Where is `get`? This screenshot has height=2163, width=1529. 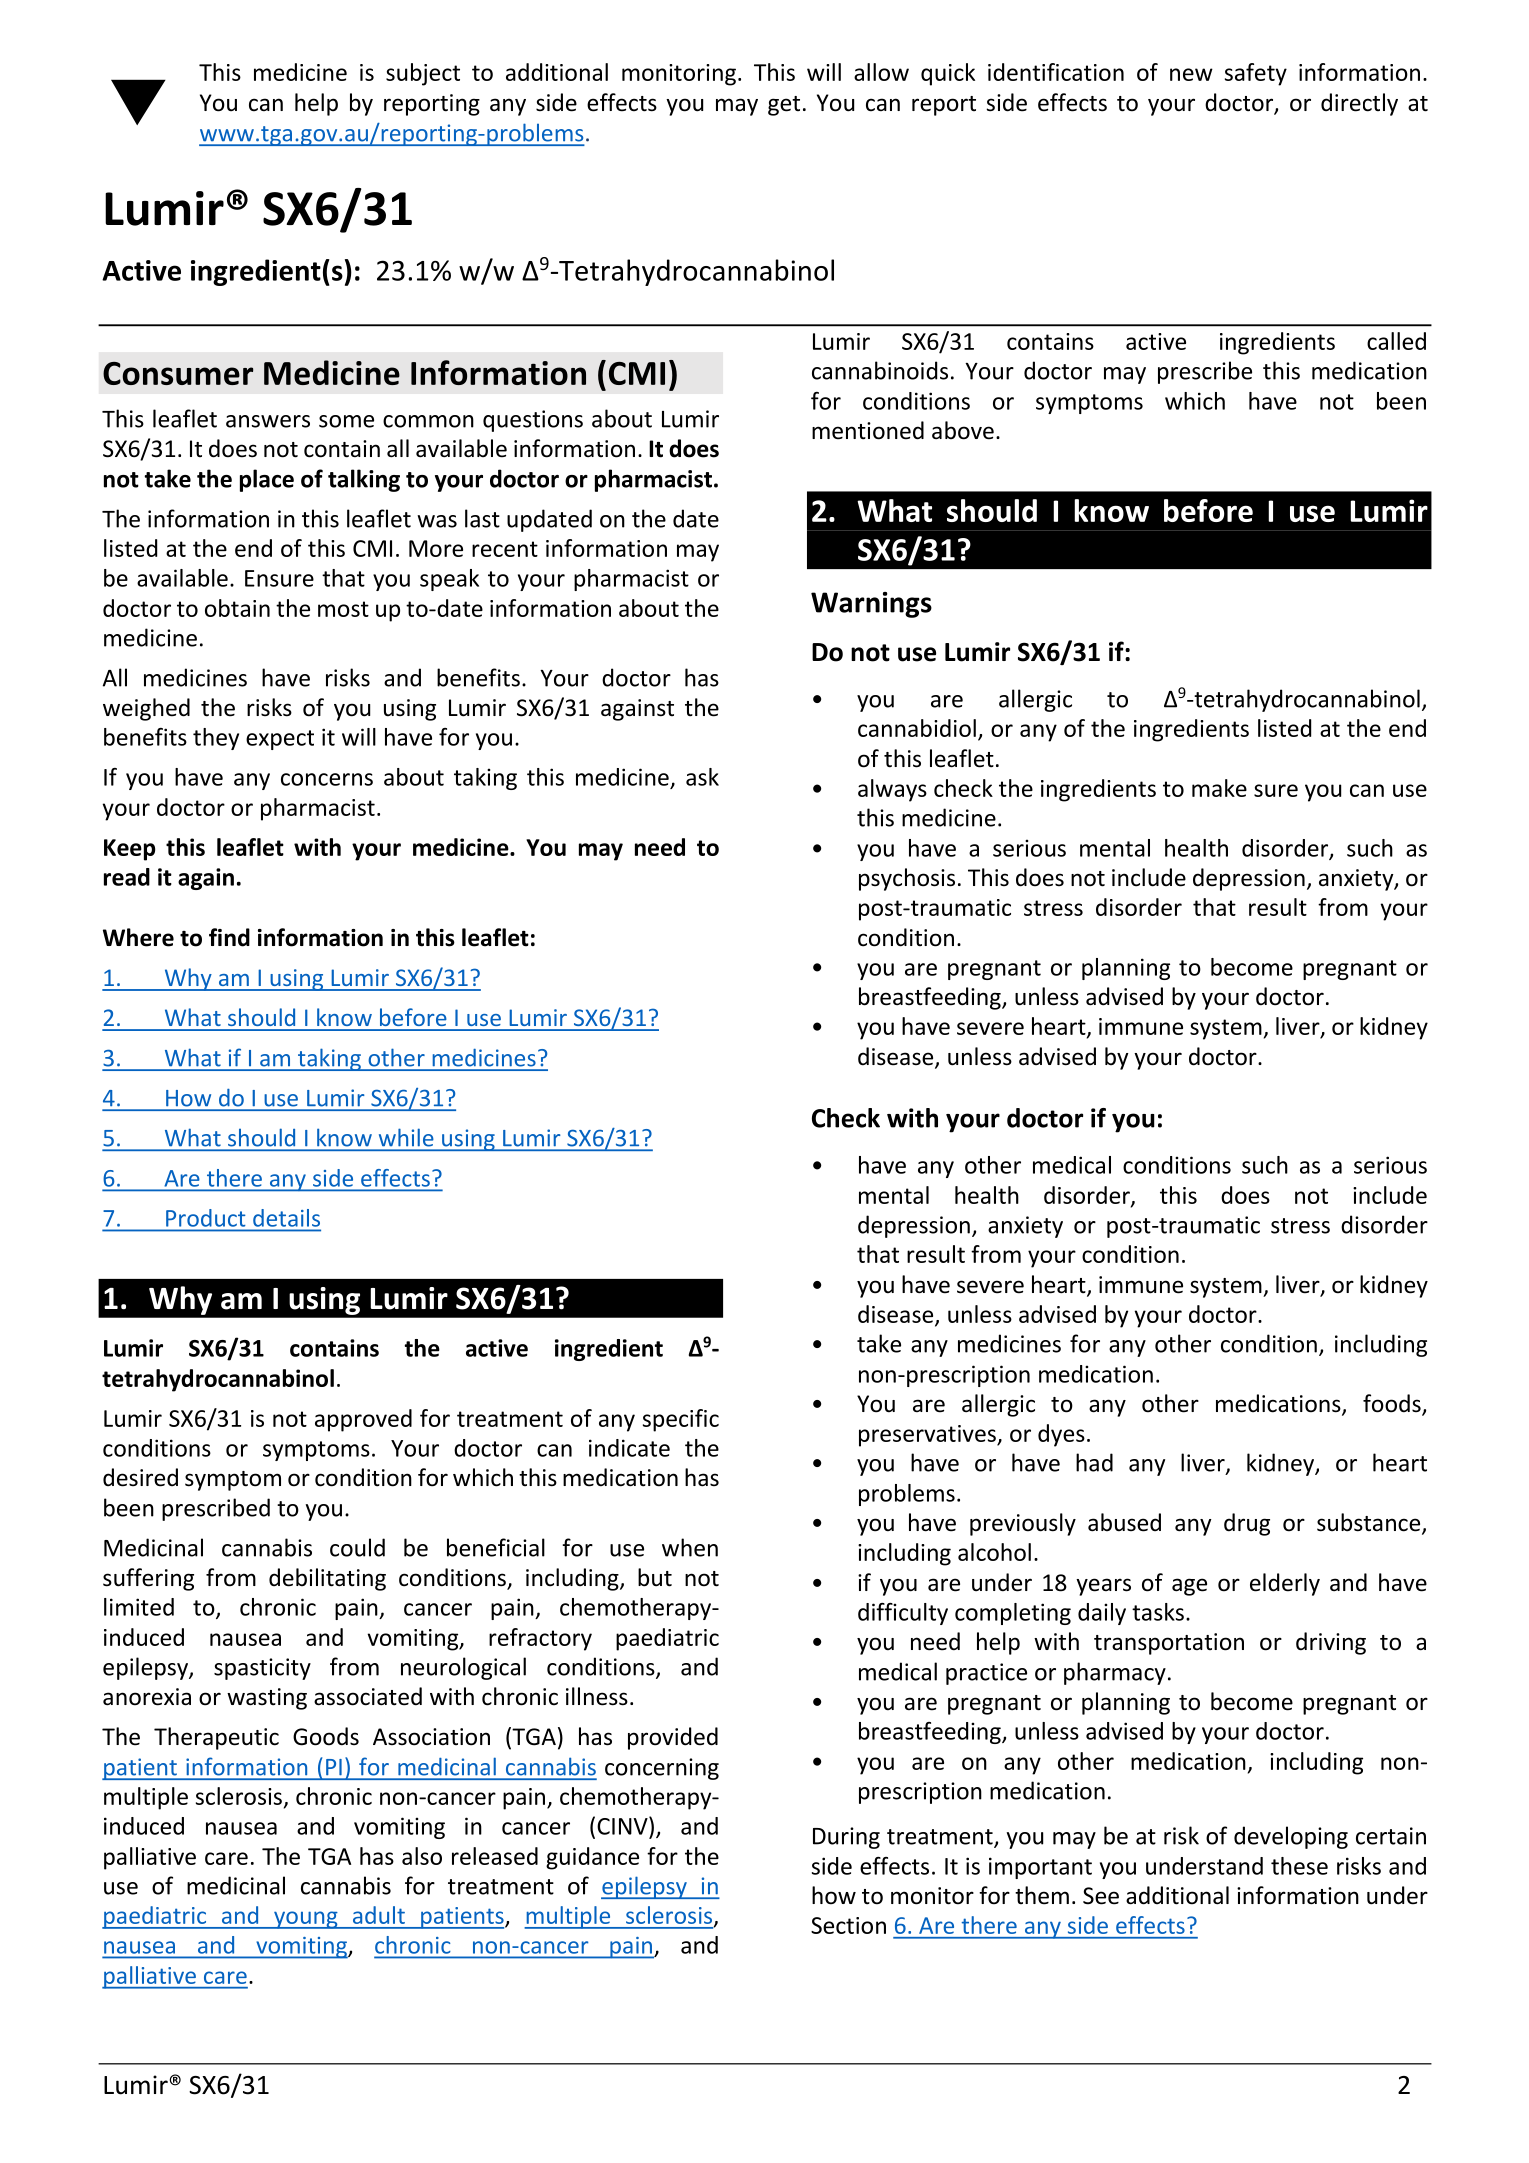 get is located at coordinates (784, 106).
